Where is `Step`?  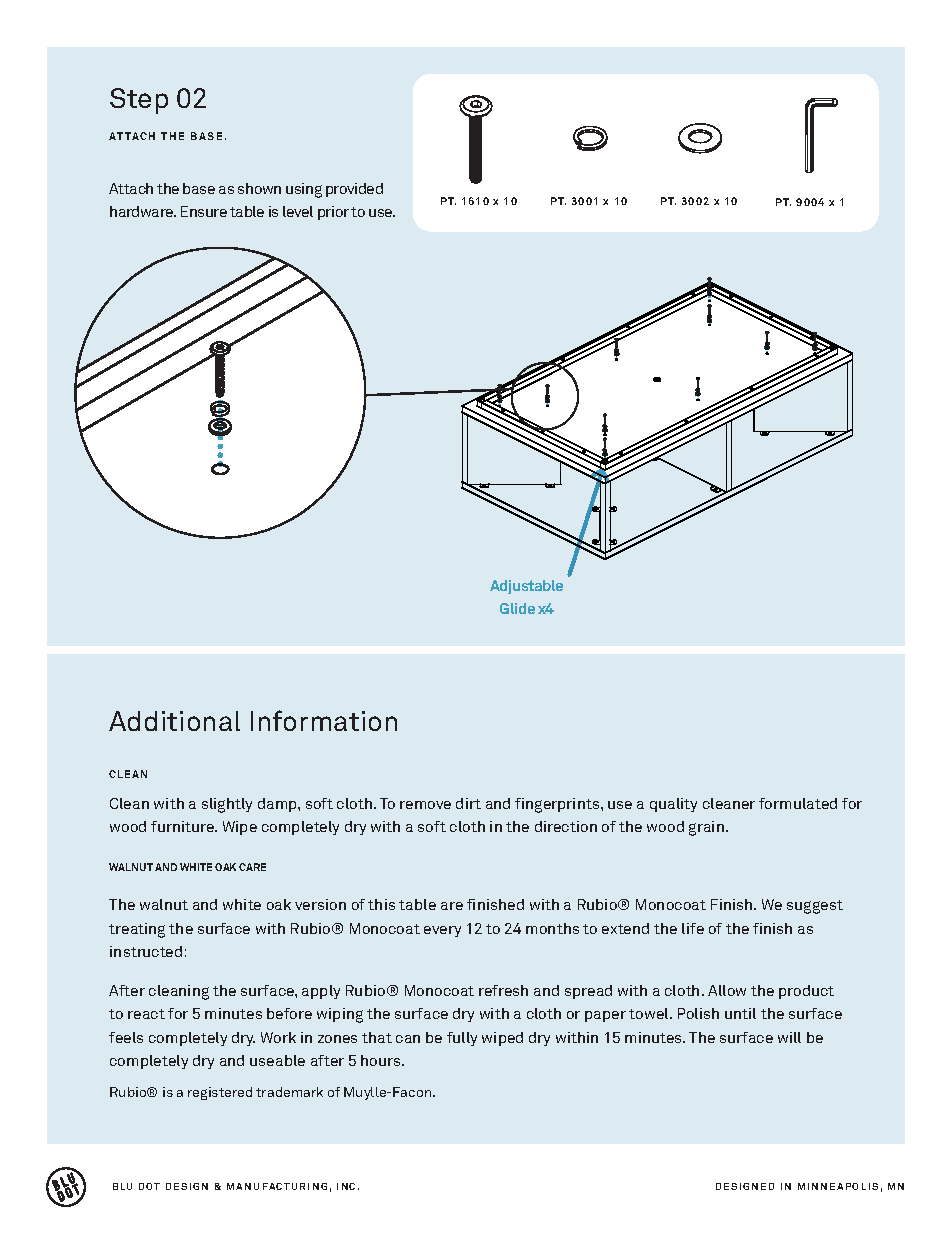
Step is located at coordinates (139, 101).
